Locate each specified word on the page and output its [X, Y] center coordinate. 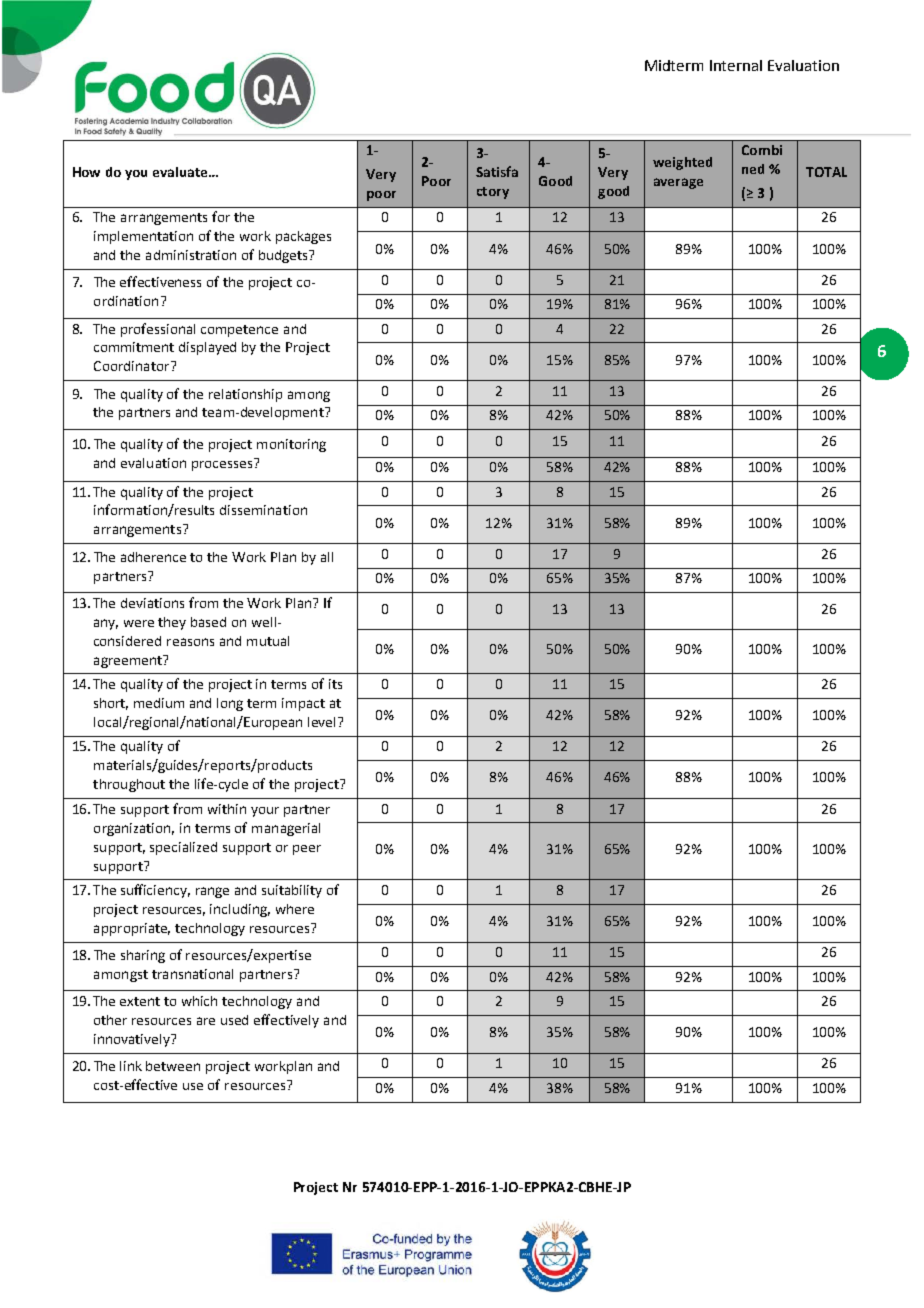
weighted [682, 163]
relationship [245, 395]
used [234, 1020]
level [323, 722]
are [206, 1021]
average [678, 183]
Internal [736, 65]
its [335, 684]
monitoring [291, 445]
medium [159, 703]
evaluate [181, 172]
